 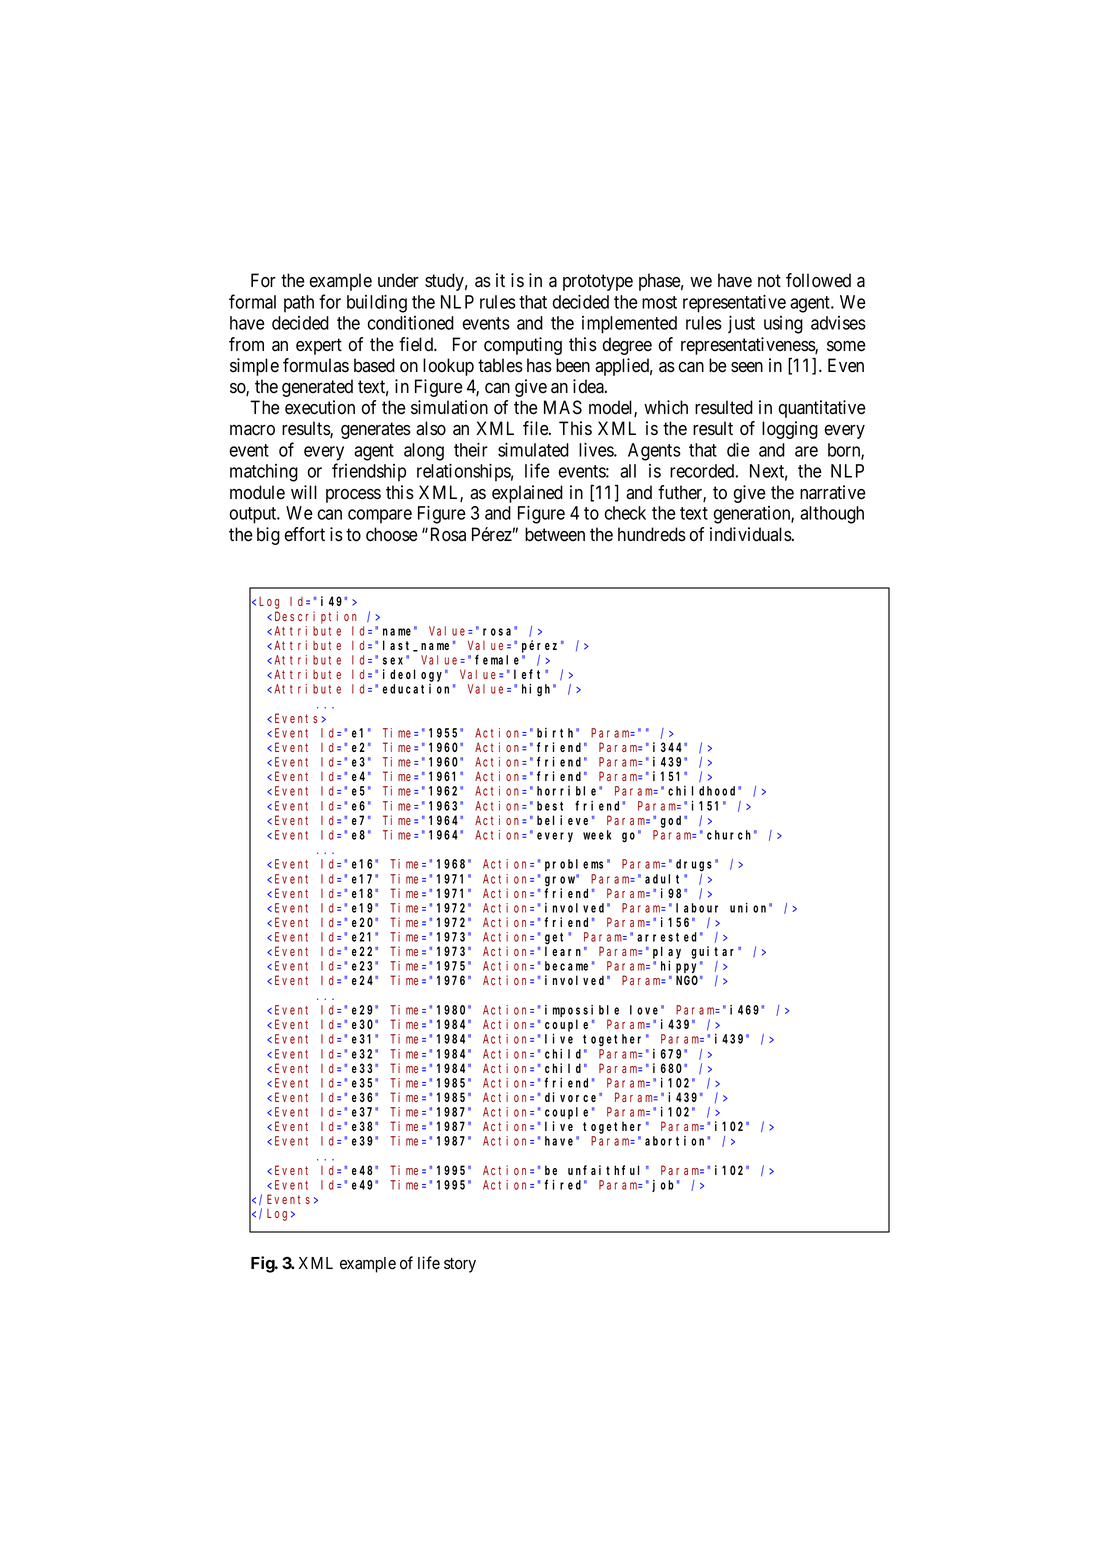 What do you see at coordinates (460, 1265) in the document?
I see `story` at bounding box center [460, 1265].
